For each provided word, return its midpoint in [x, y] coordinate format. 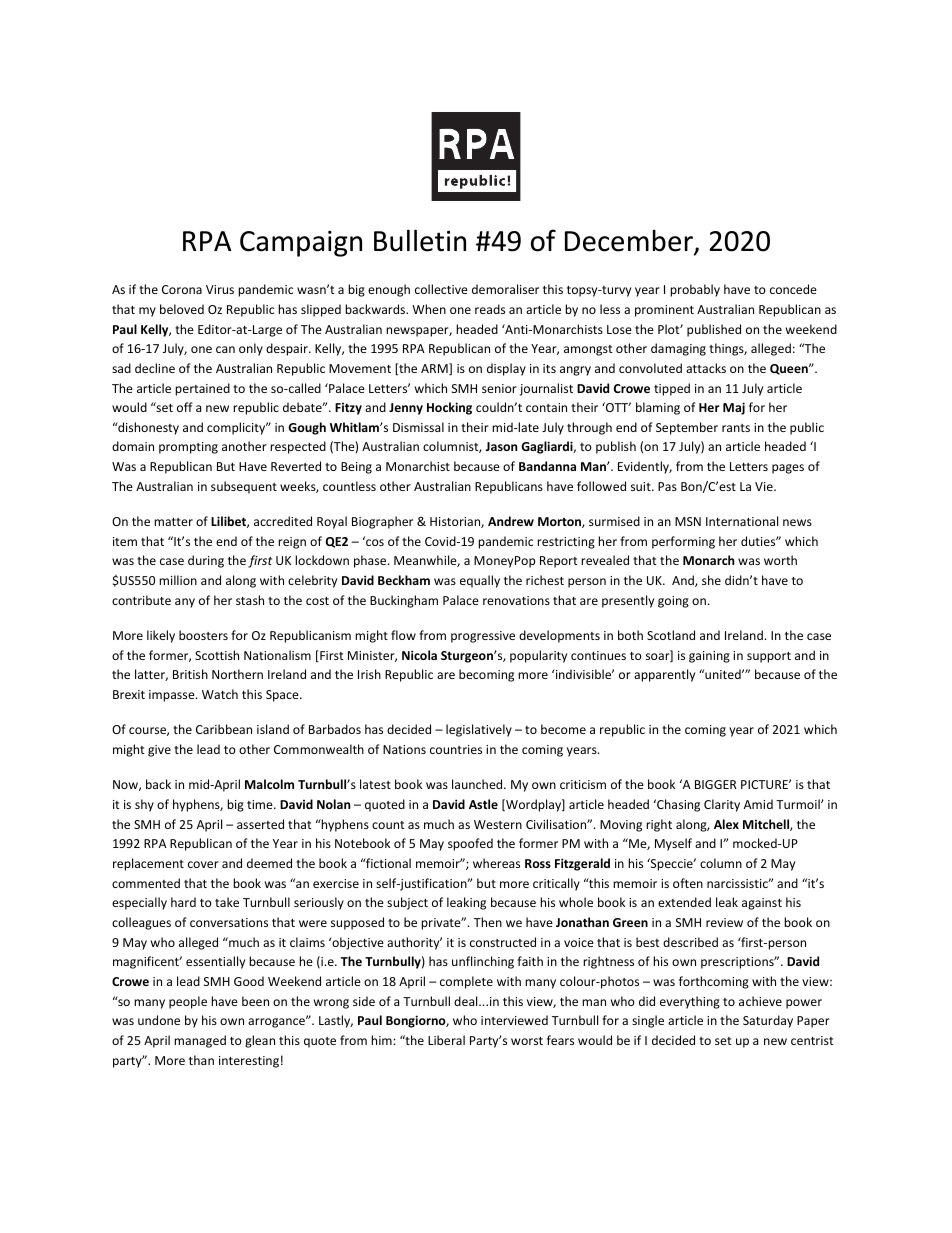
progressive [483, 637]
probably [695, 290]
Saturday [768, 1021]
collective [441, 289]
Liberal [446, 1040]
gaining [709, 657]
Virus [220, 289]
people [188, 1002]
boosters [203, 635]
